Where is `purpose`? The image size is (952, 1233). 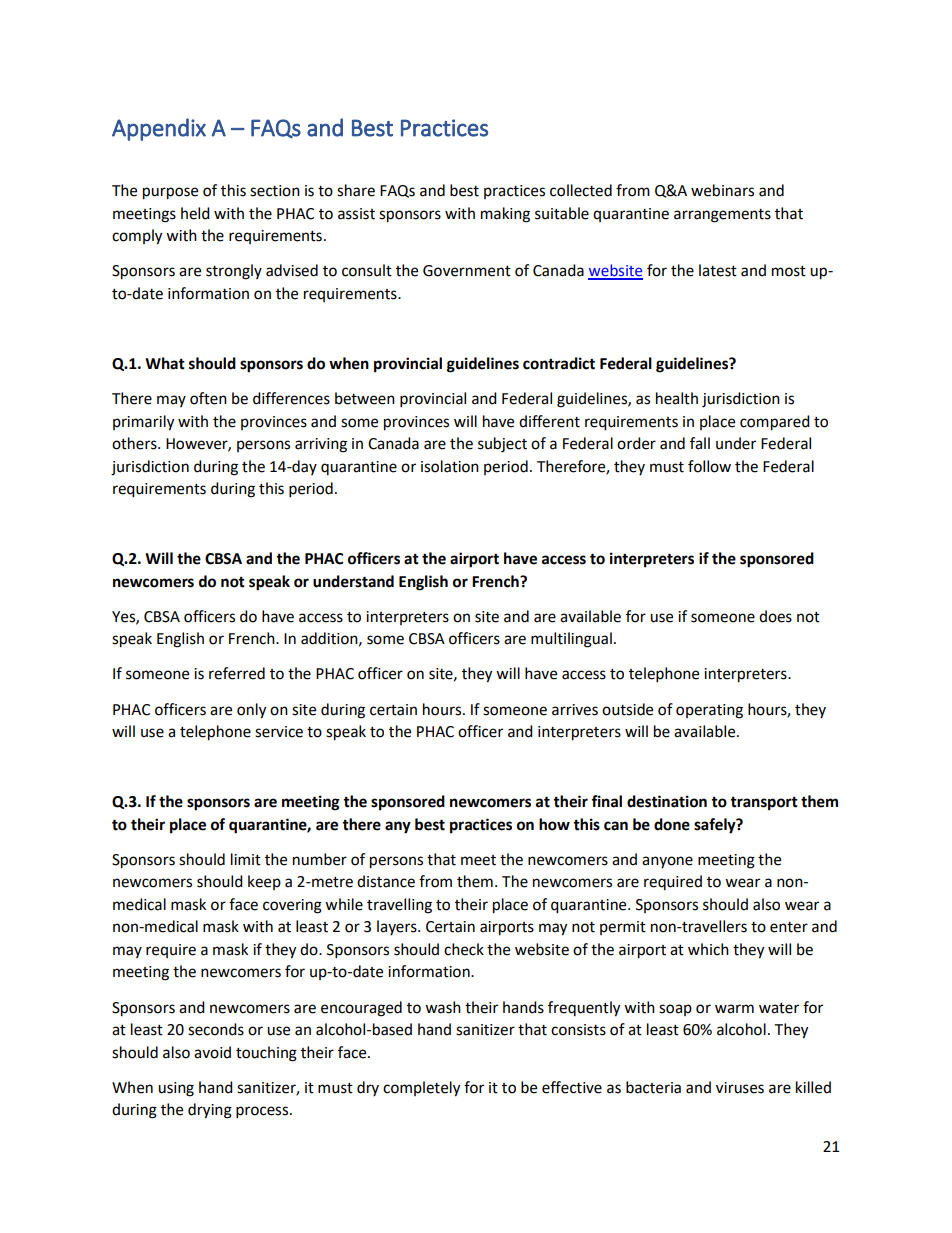 purpose is located at coordinates (170, 193).
